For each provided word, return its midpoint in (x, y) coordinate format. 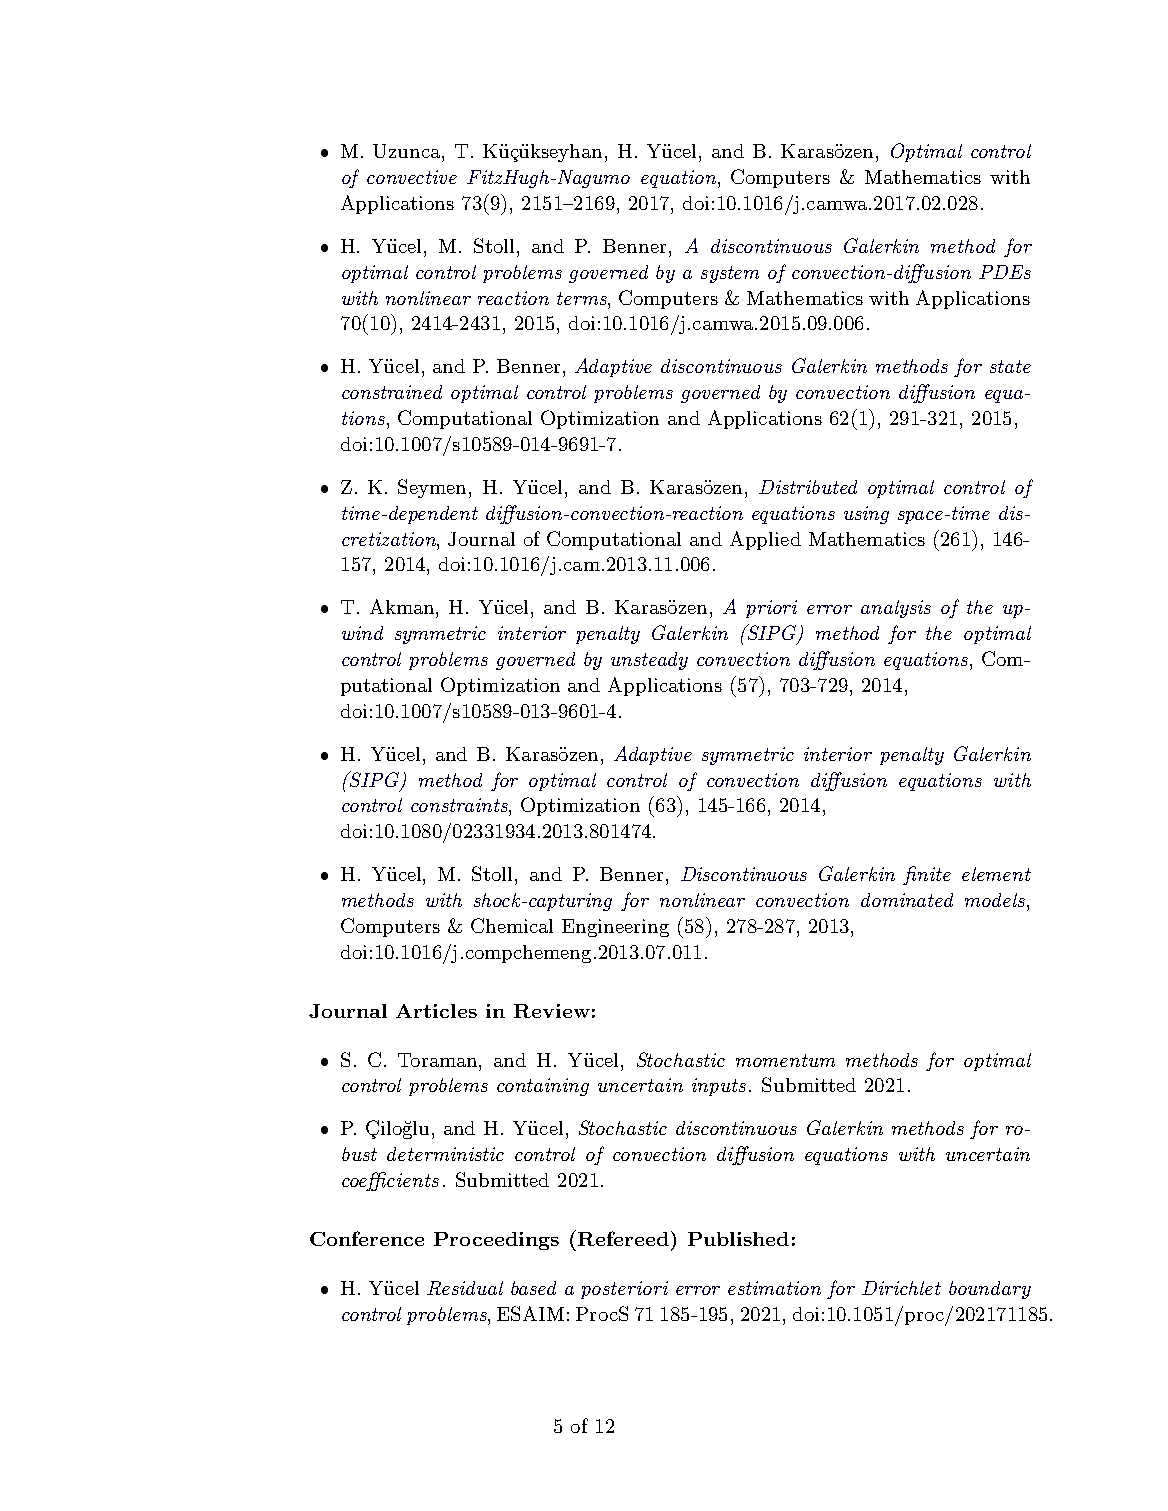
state (1010, 366)
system (730, 274)
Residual (465, 1288)
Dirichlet (901, 1288)
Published (738, 1239)
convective (412, 177)
